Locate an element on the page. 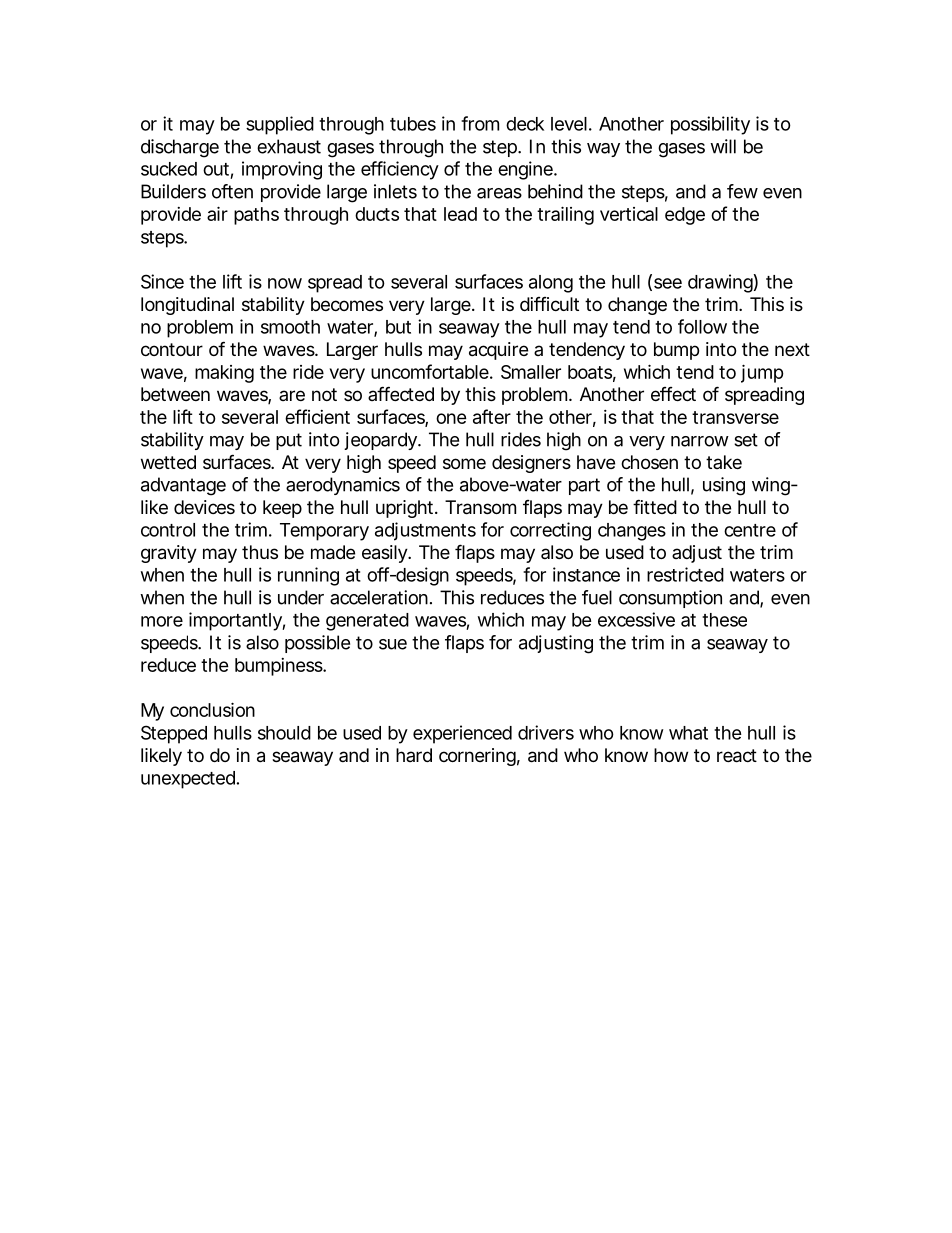 Image resolution: width=952 pixels, height=1233 pixels. take is located at coordinates (724, 462).
